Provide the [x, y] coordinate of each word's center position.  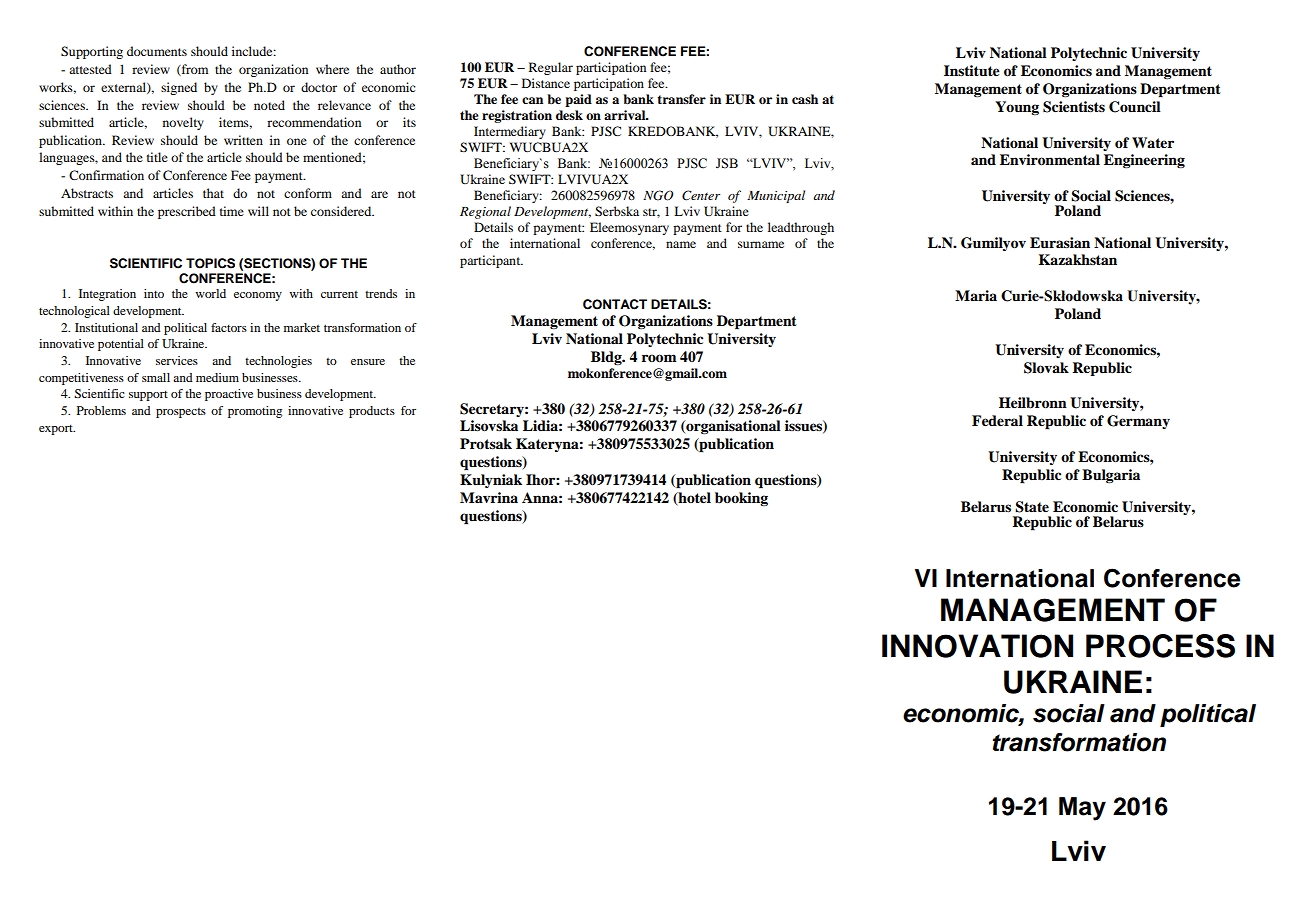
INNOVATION [977, 646]
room [659, 358]
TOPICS [210, 263]
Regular [551, 68]
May [1082, 809]
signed [179, 88]
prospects [181, 413]
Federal [997, 421]
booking [741, 499]
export [57, 430]
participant [491, 261]
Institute [972, 70]
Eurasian [1060, 243]
